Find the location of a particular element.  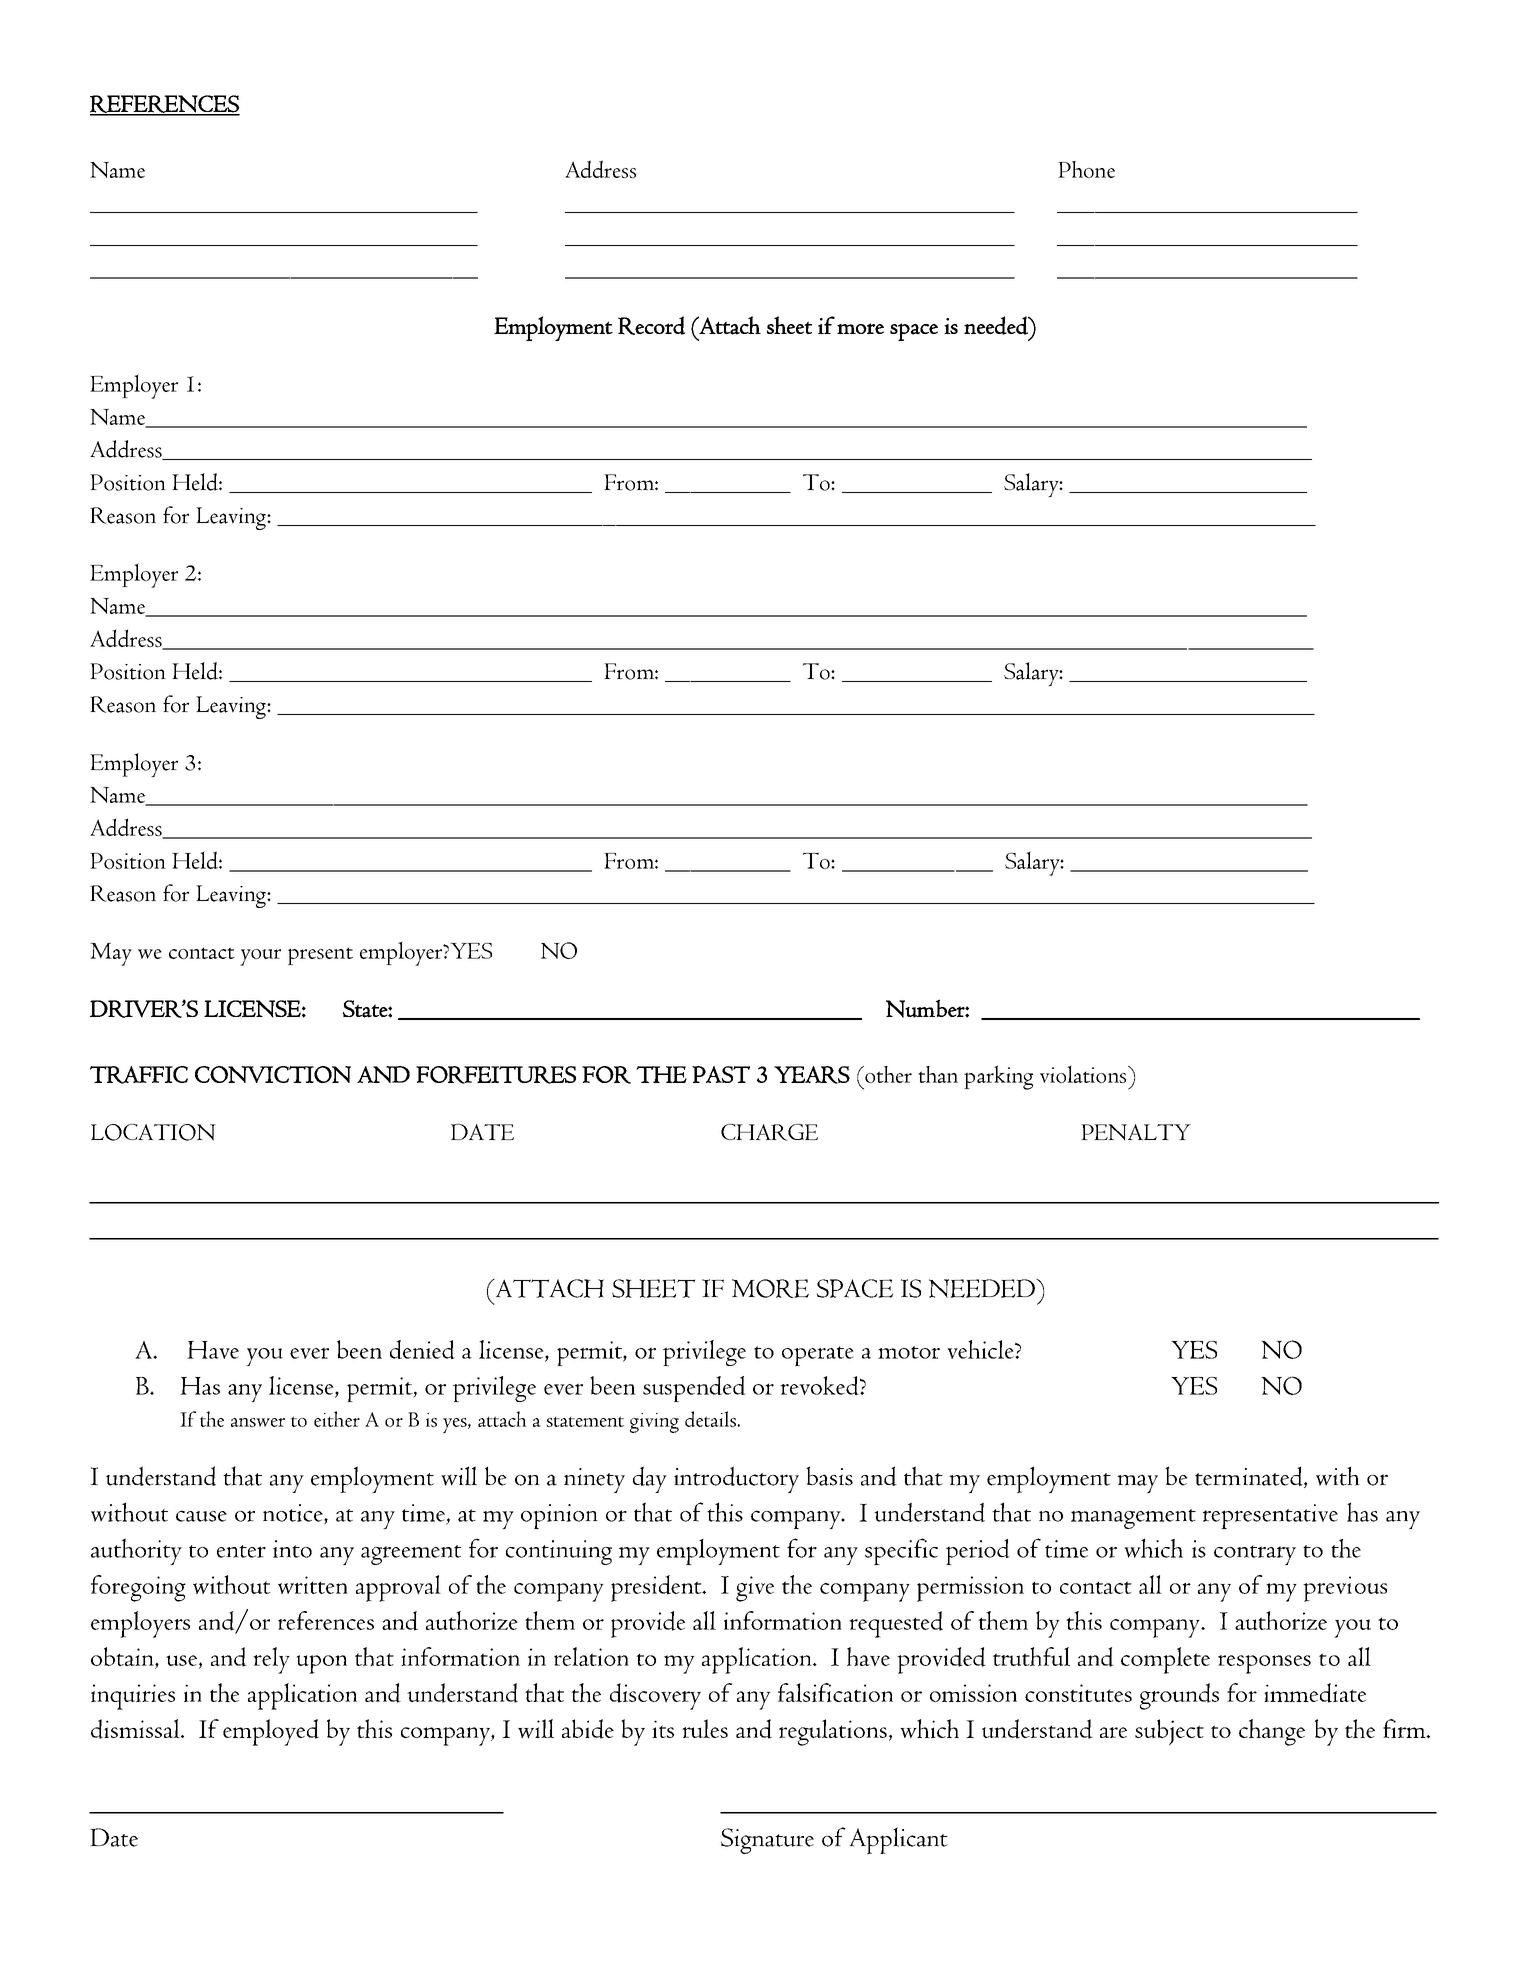

operate is located at coordinates (818, 1356).
